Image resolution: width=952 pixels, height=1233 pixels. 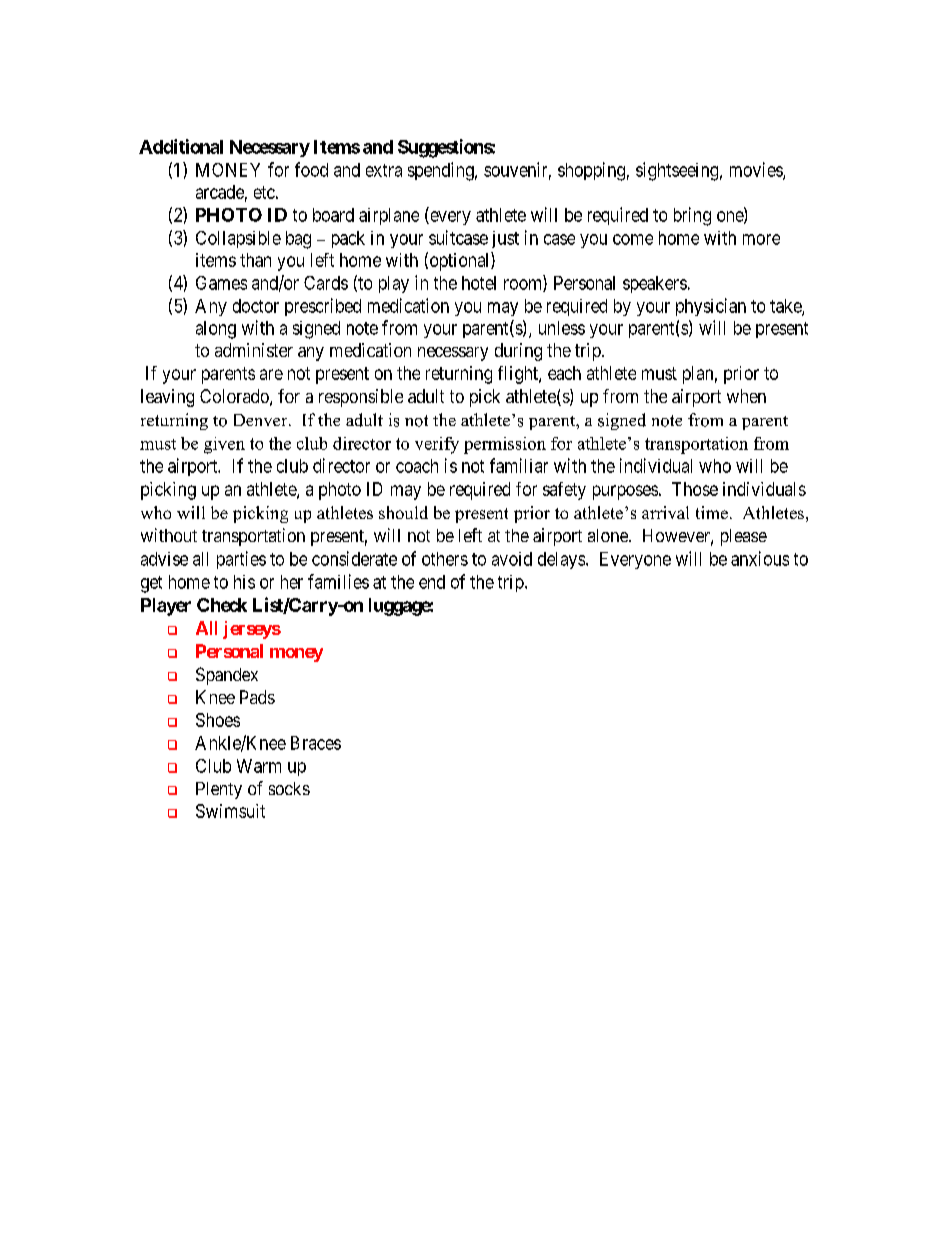 What do you see at coordinates (519, 465) in the screenshot?
I see `familiar` at bounding box center [519, 465].
